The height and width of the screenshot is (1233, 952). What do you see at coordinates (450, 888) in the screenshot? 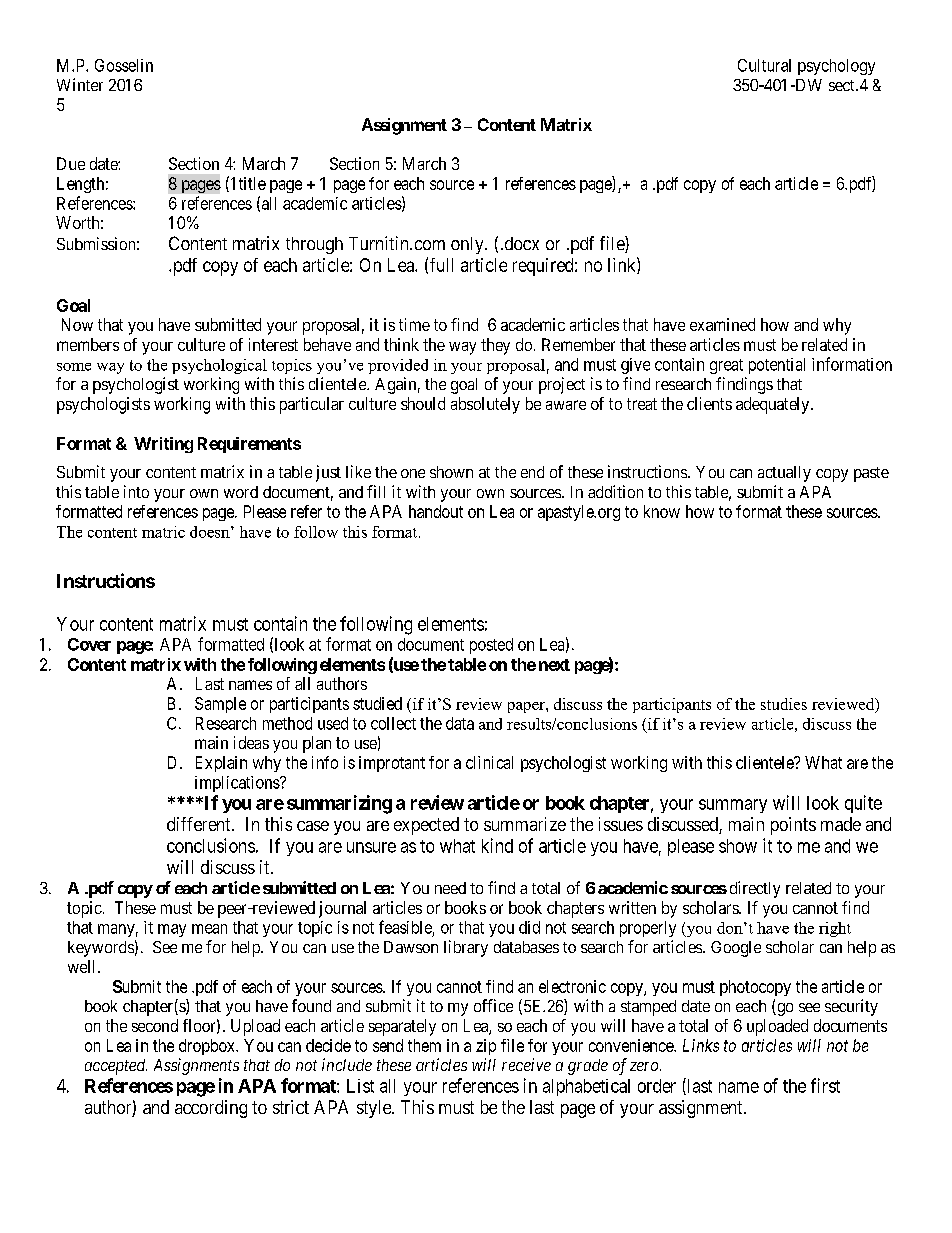
I see `need` at bounding box center [450, 888].
